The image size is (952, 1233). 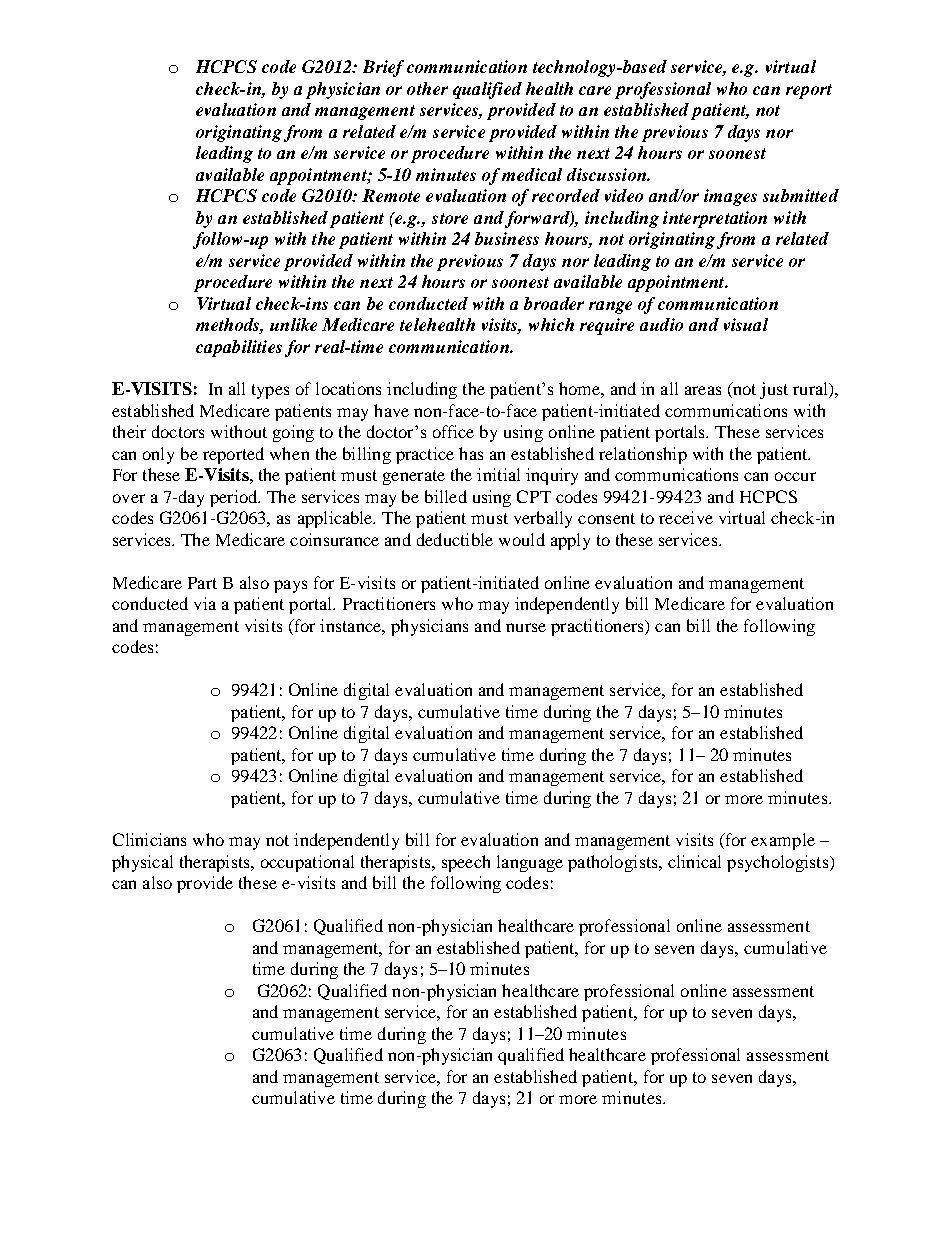 I want to click on nurse, so click(x=526, y=627).
